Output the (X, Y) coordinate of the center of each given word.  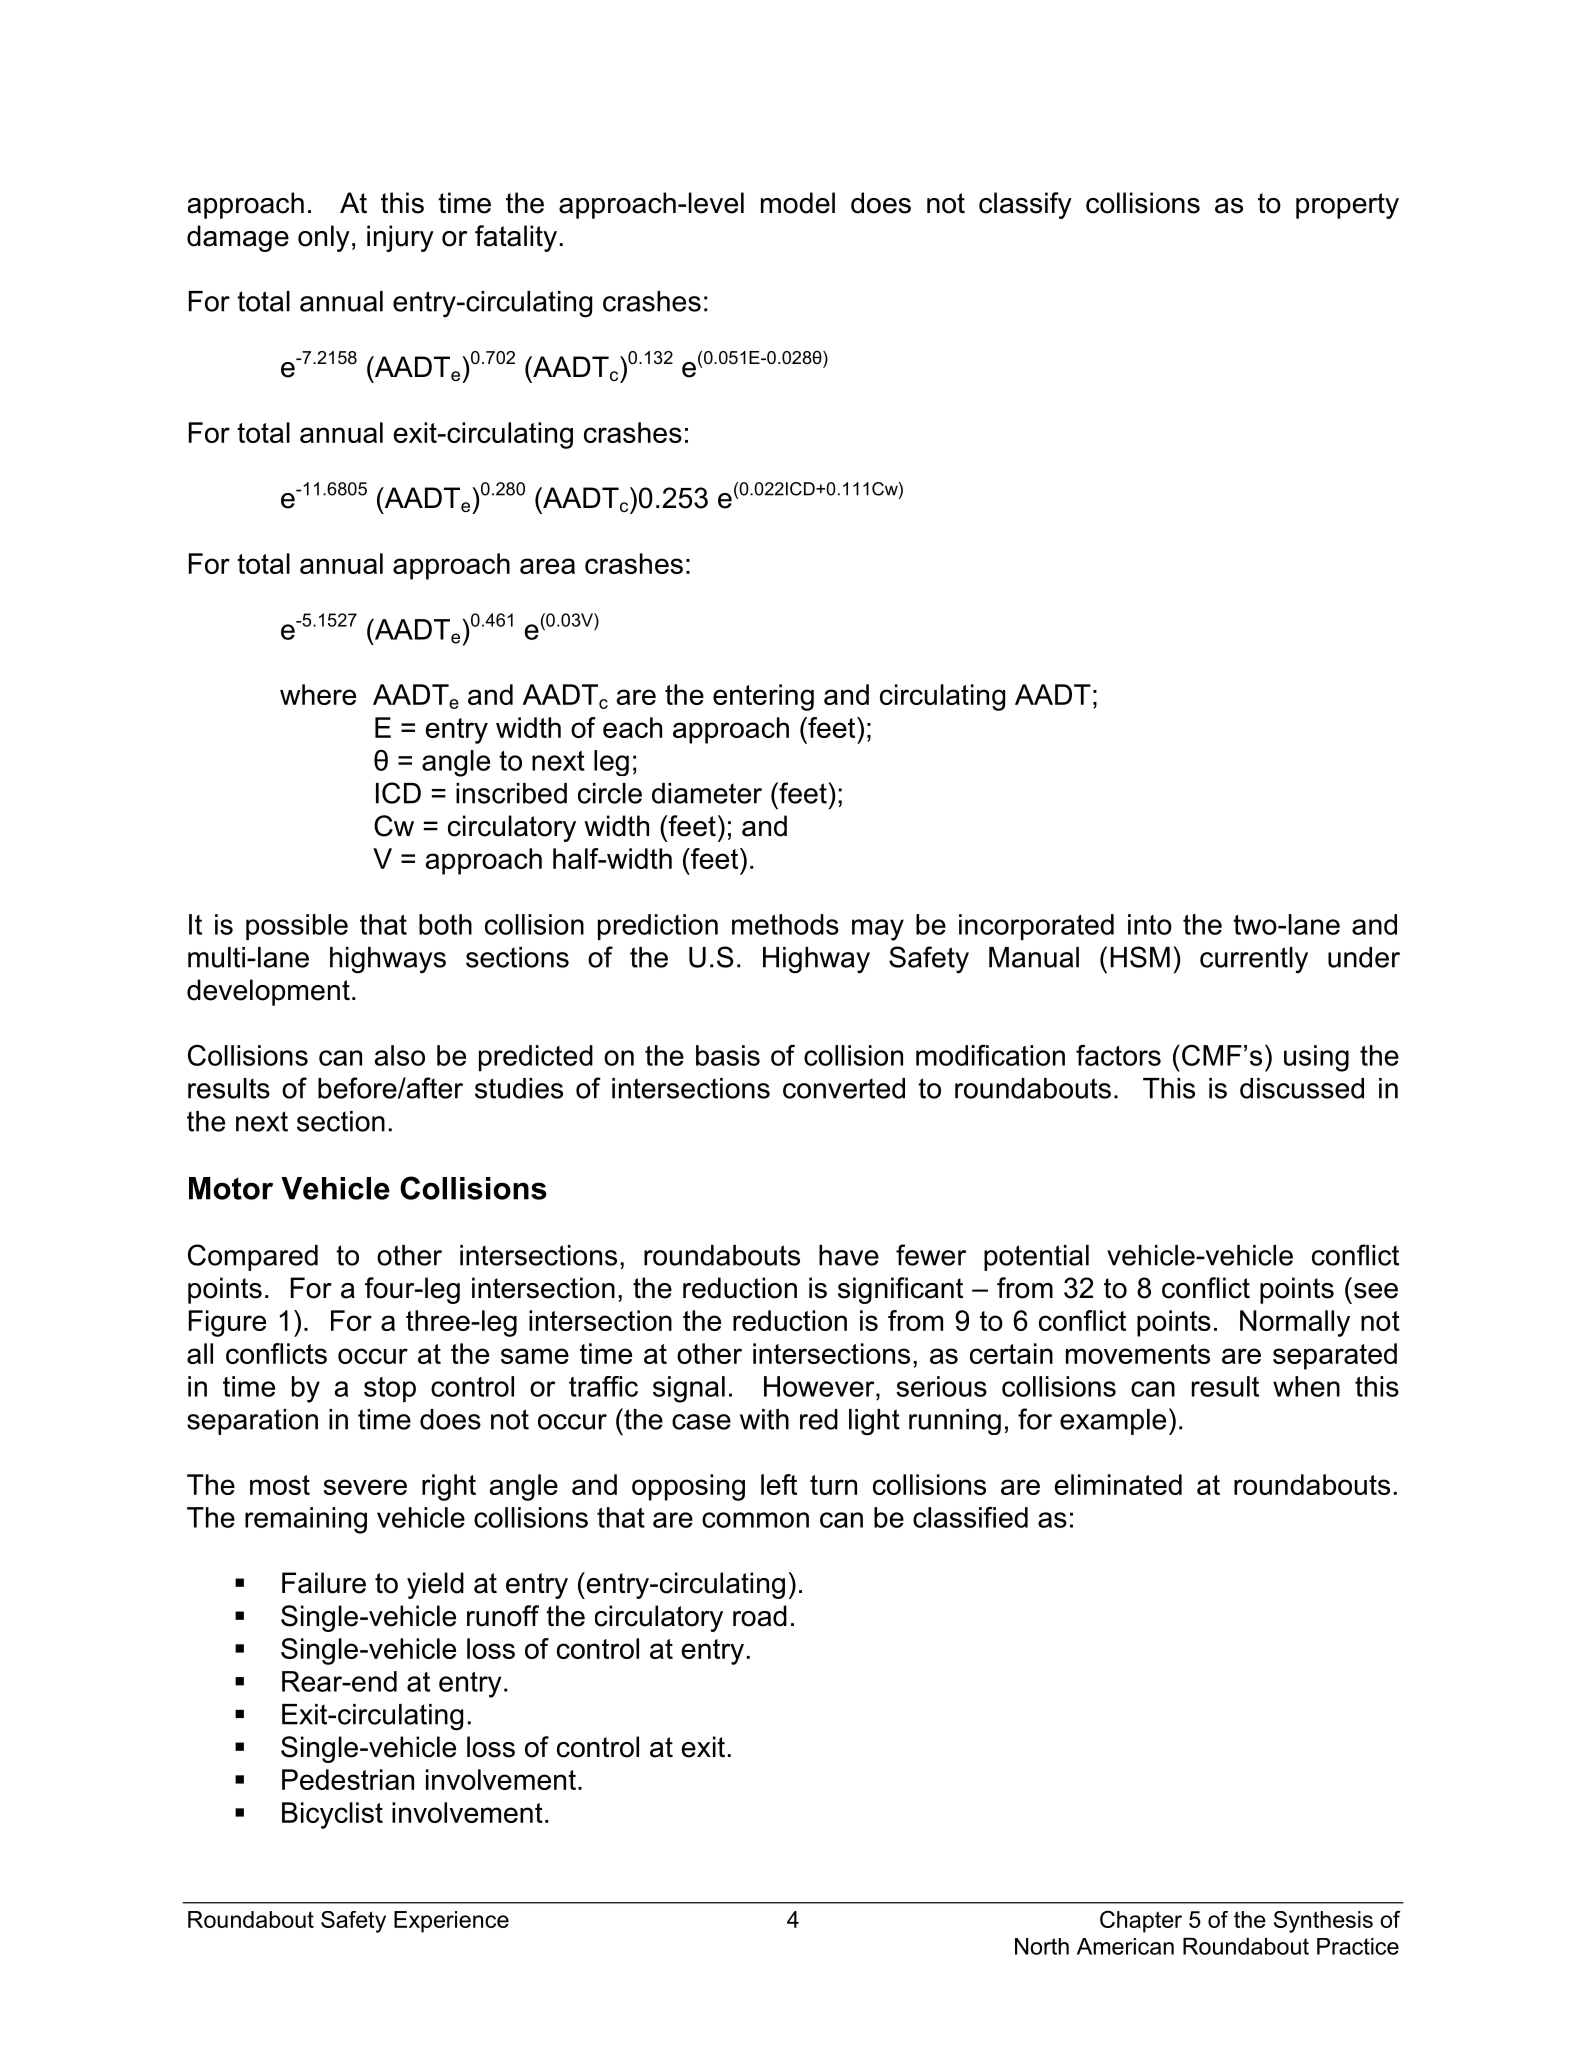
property (1347, 206)
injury (400, 238)
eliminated (1118, 1484)
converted (844, 1088)
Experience (451, 1922)
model (798, 203)
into (1150, 924)
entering (763, 697)
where (318, 694)
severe (365, 1487)
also (400, 1055)
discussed (1302, 1088)
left (779, 1484)
